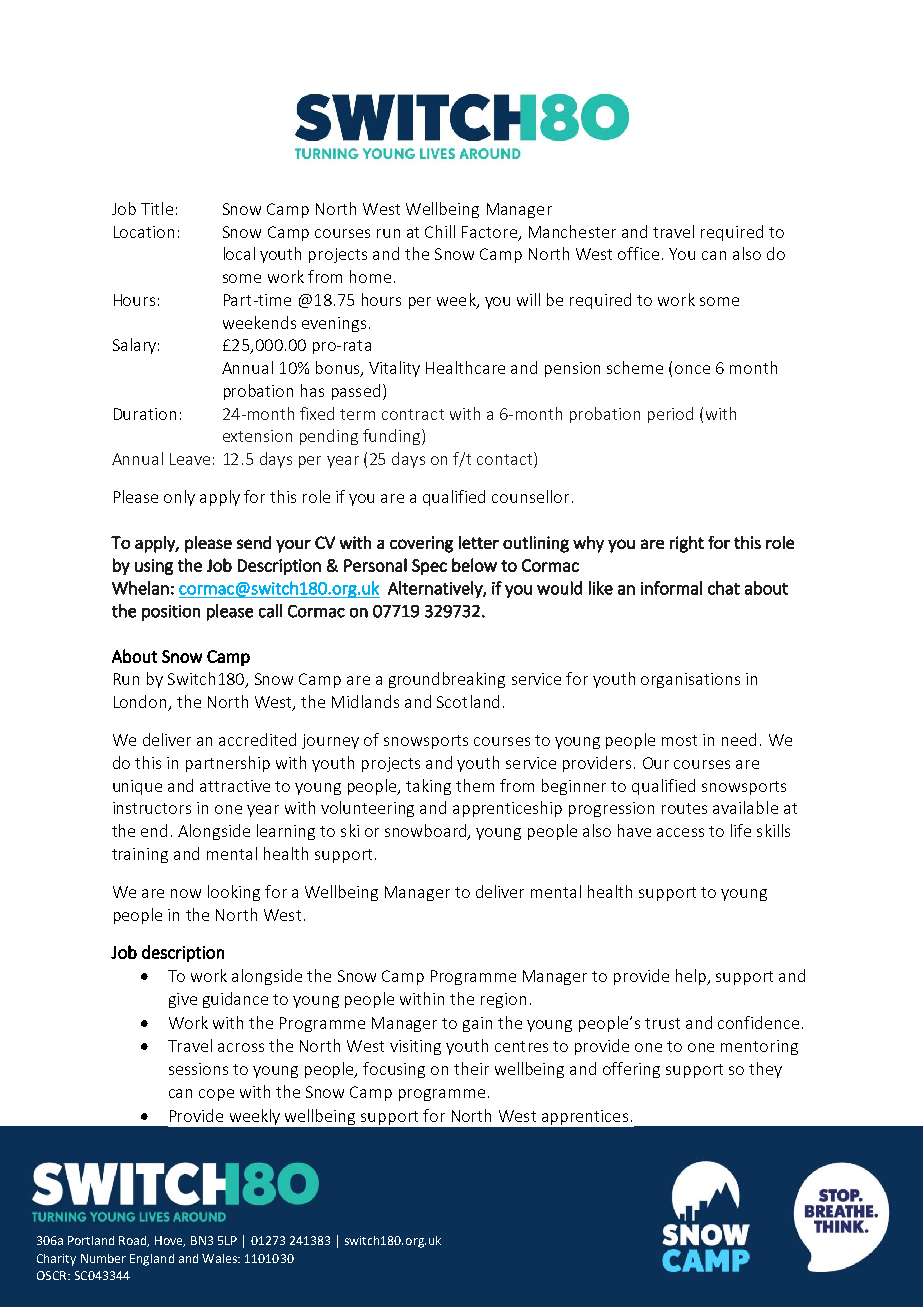 Image resolution: width=924 pixels, height=1308 pixels. I want to click on funding, so click(393, 437).
